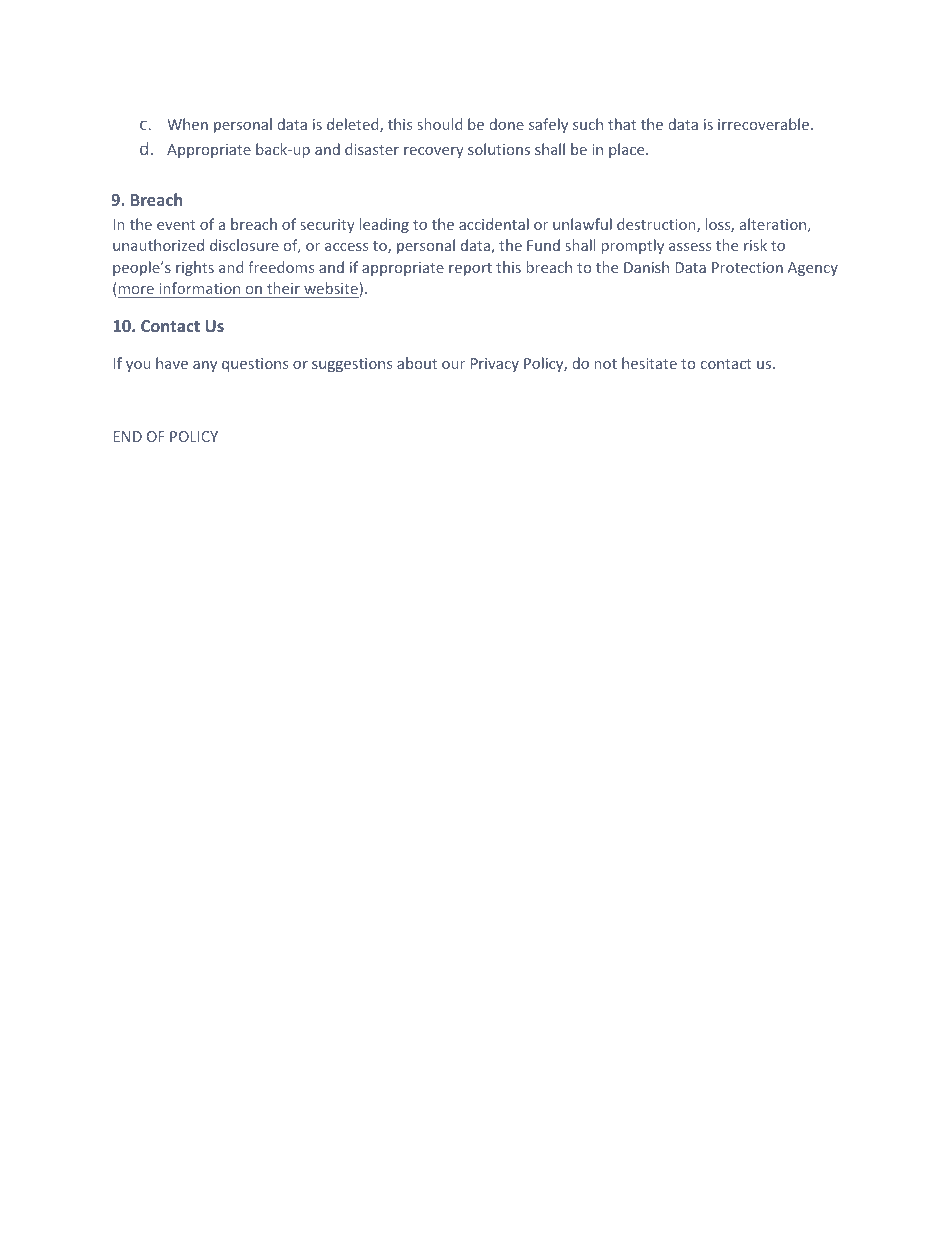  What do you see at coordinates (176, 225) in the page?
I see `event` at bounding box center [176, 225].
